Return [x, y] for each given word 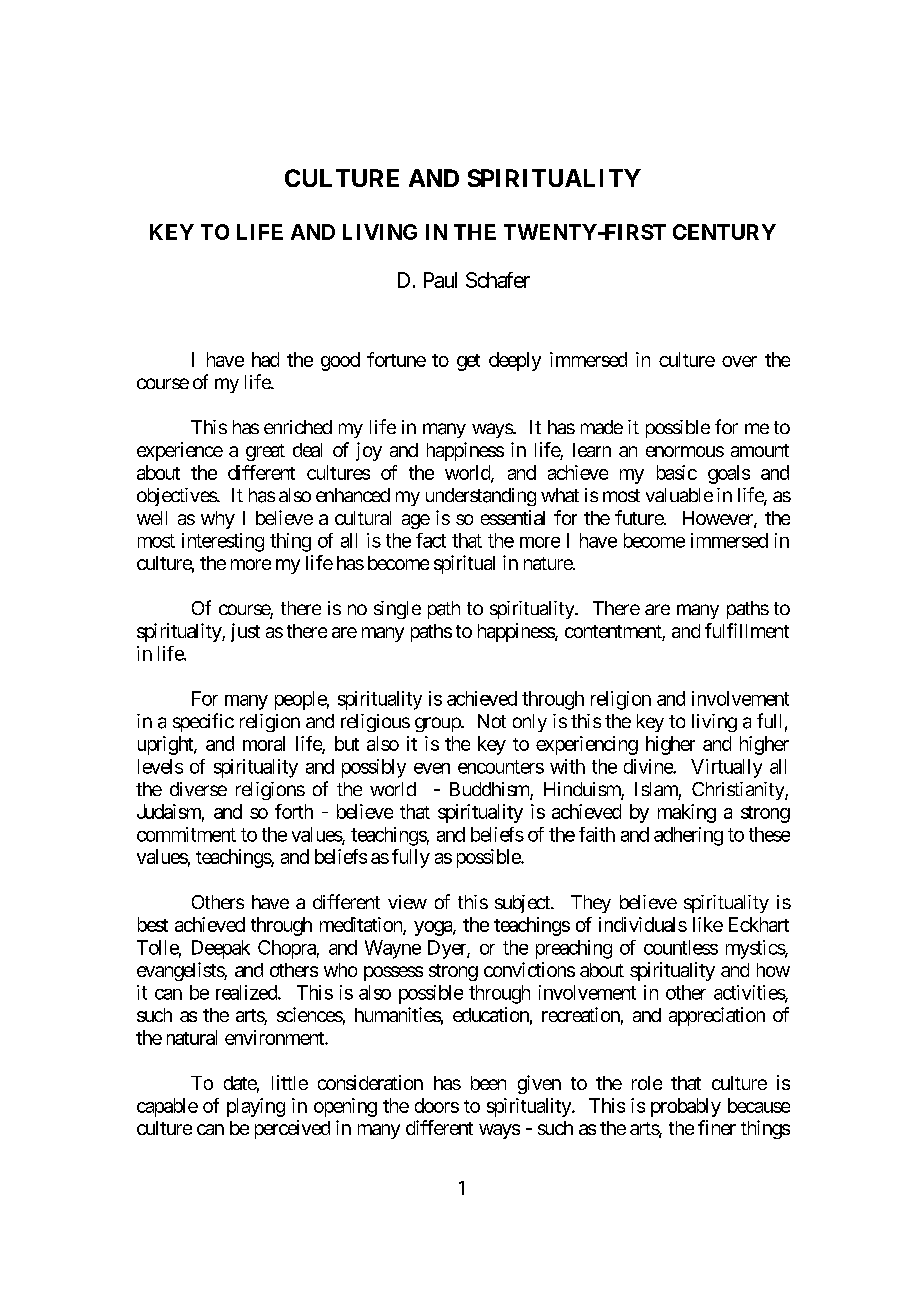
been [488, 1083]
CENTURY [724, 232]
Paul [440, 280]
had [265, 359]
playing [256, 1107]
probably [686, 1107]
